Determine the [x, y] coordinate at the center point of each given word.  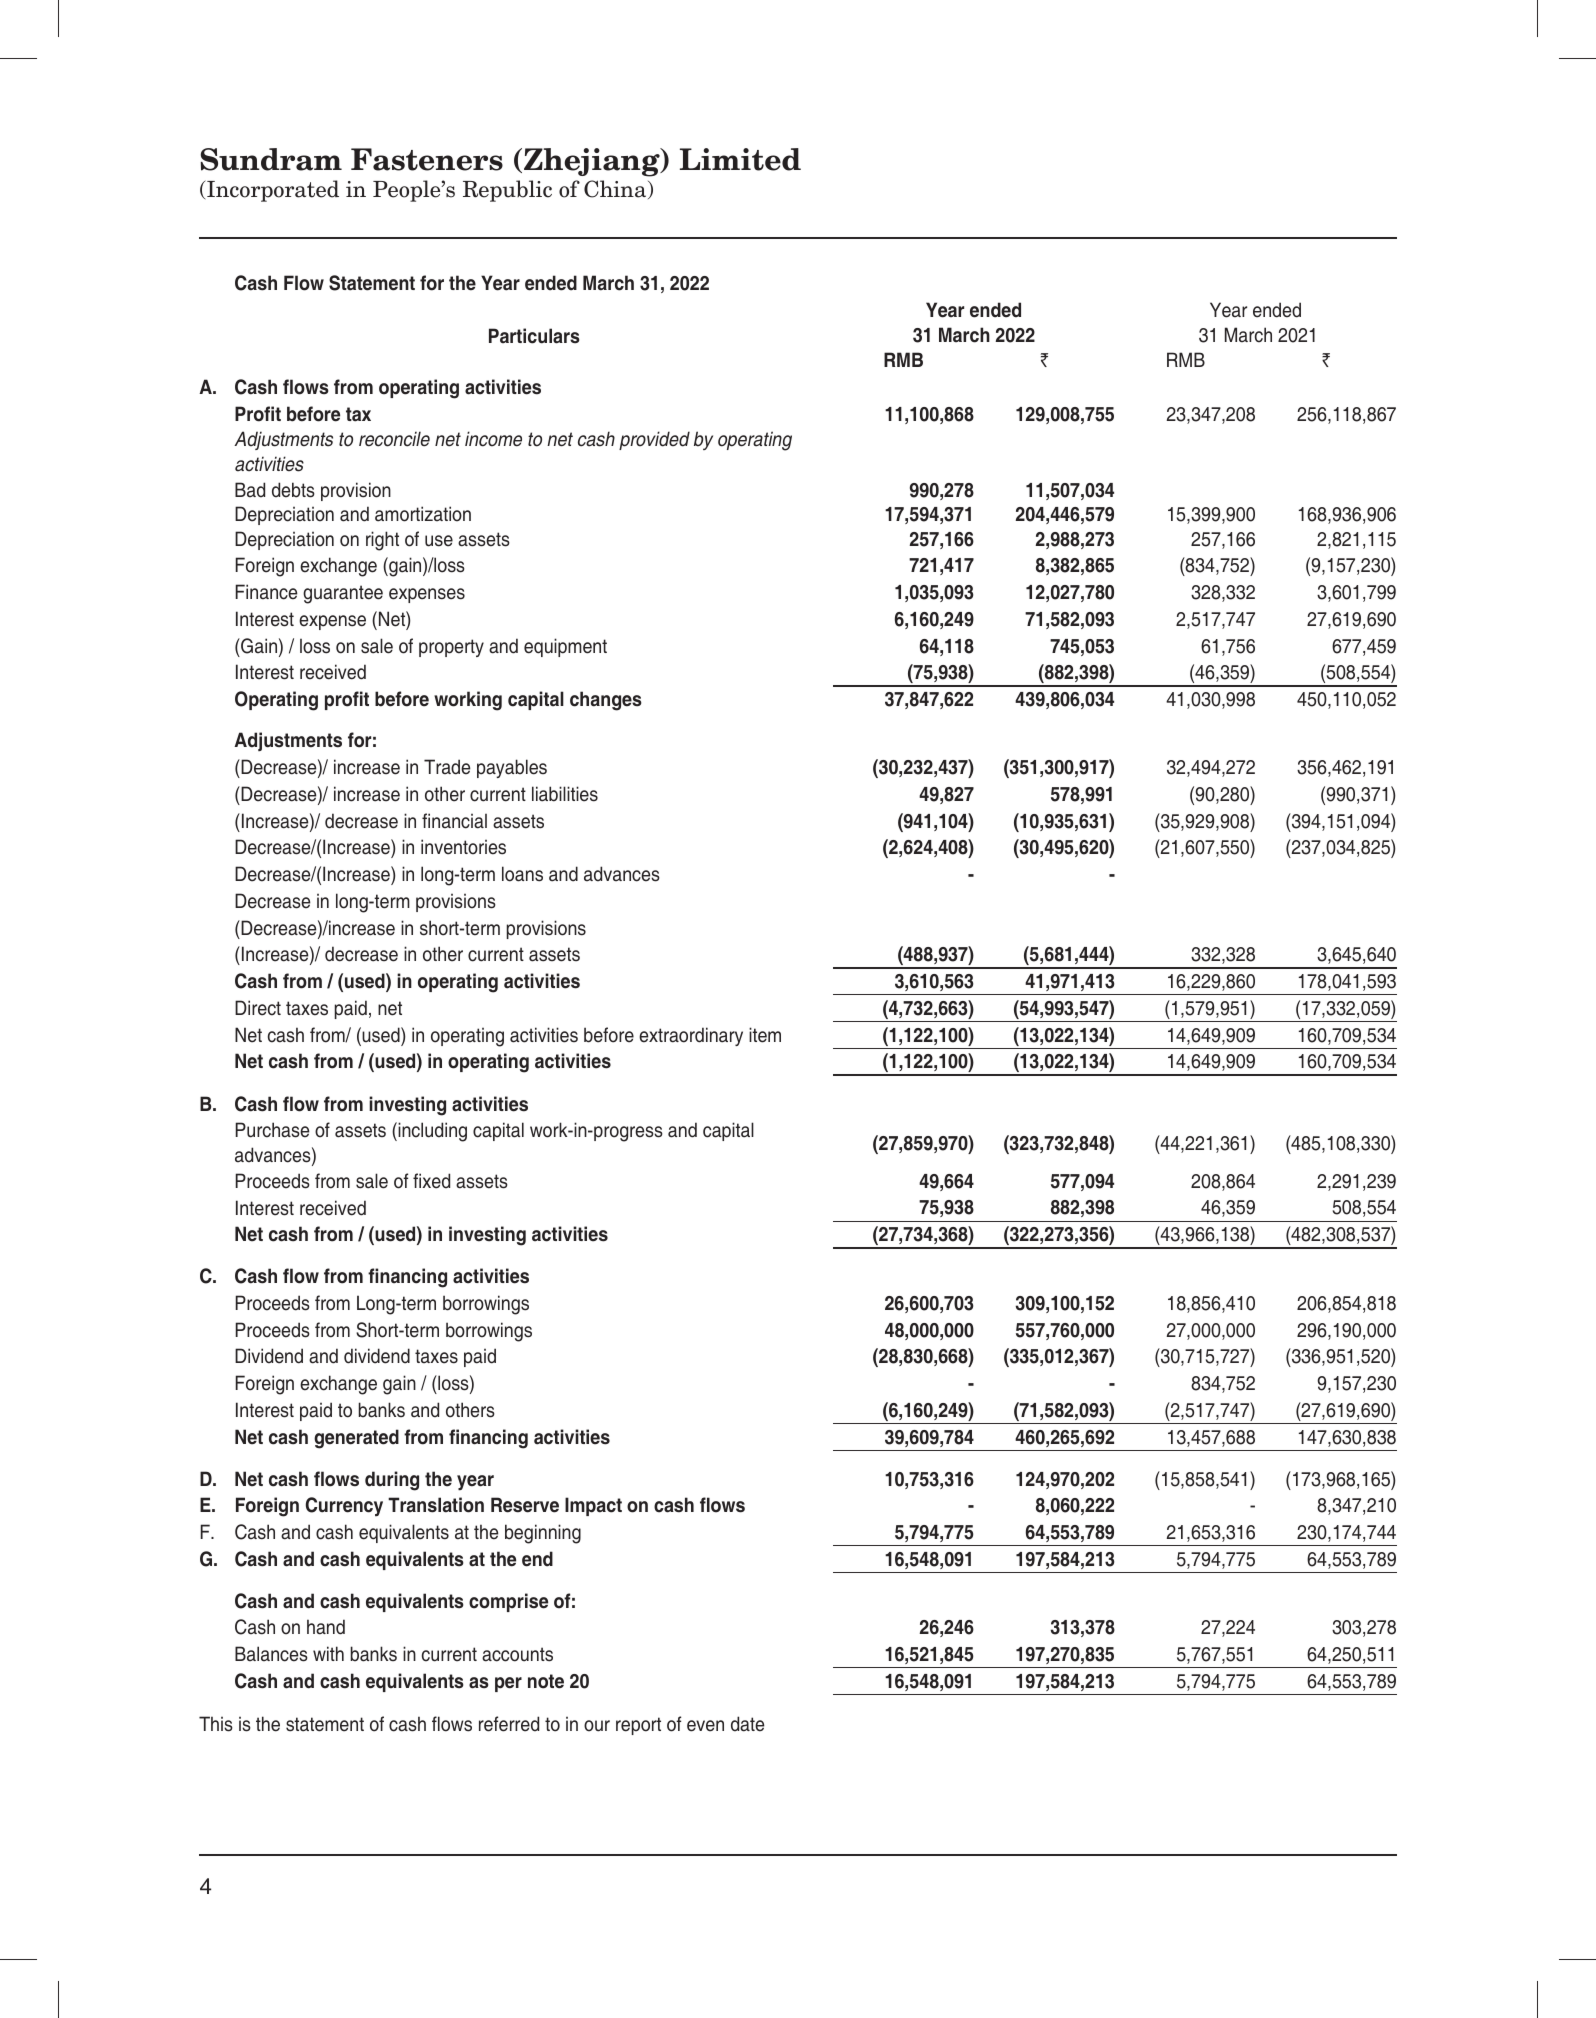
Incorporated [272, 191]
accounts [517, 1654]
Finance [266, 592]
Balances [271, 1654]
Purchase [272, 1130]
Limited [740, 159]
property [451, 648]
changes [606, 701]
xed [436, 1181]
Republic [507, 191]
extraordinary [691, 1036]
